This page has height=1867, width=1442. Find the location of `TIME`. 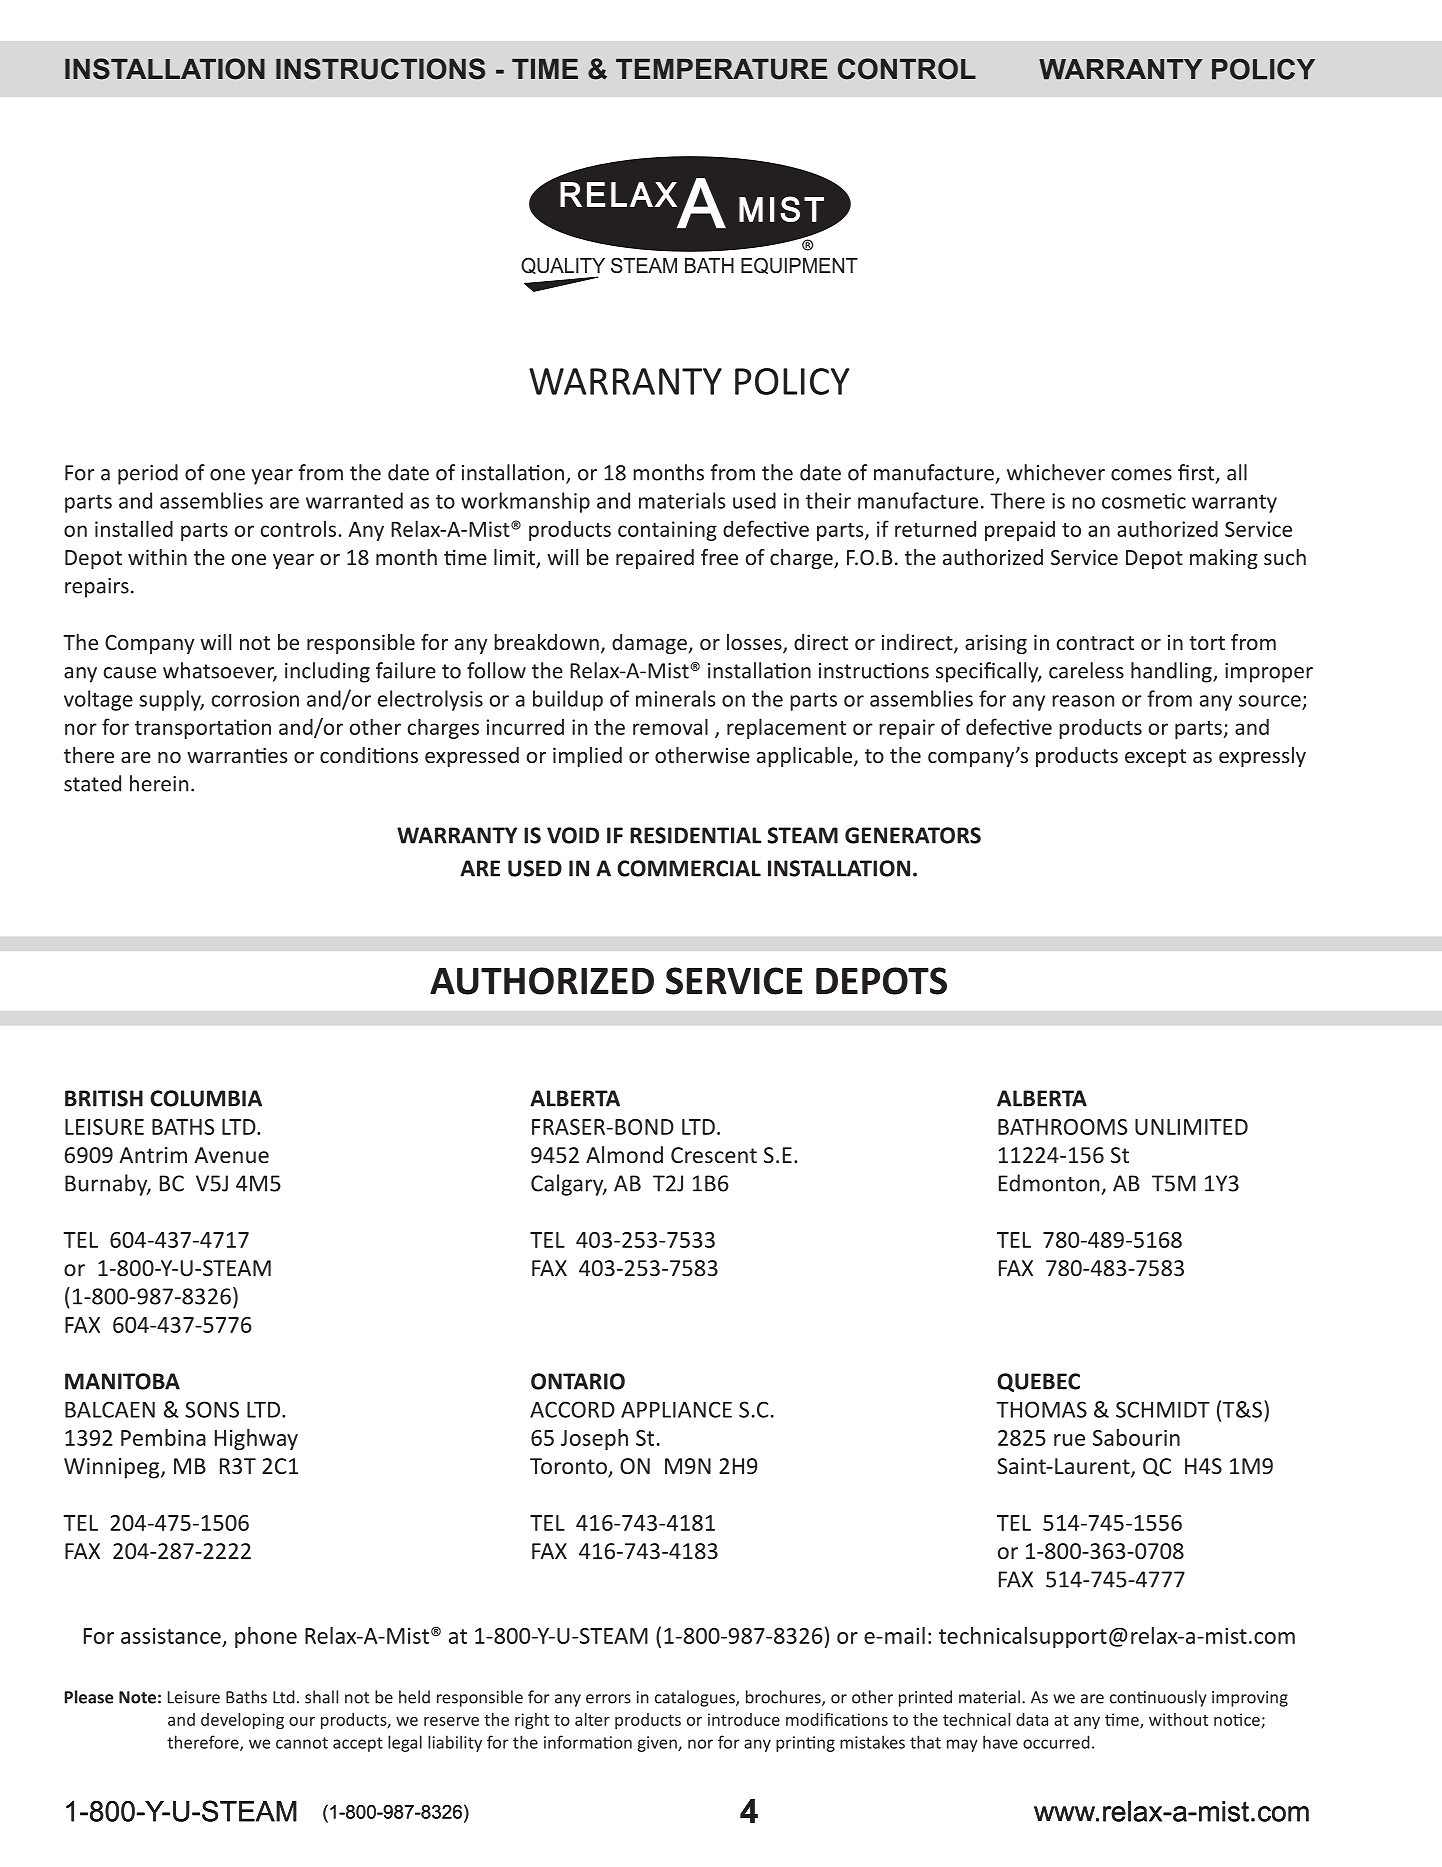

TIME is located at coordinates (545, 69).
